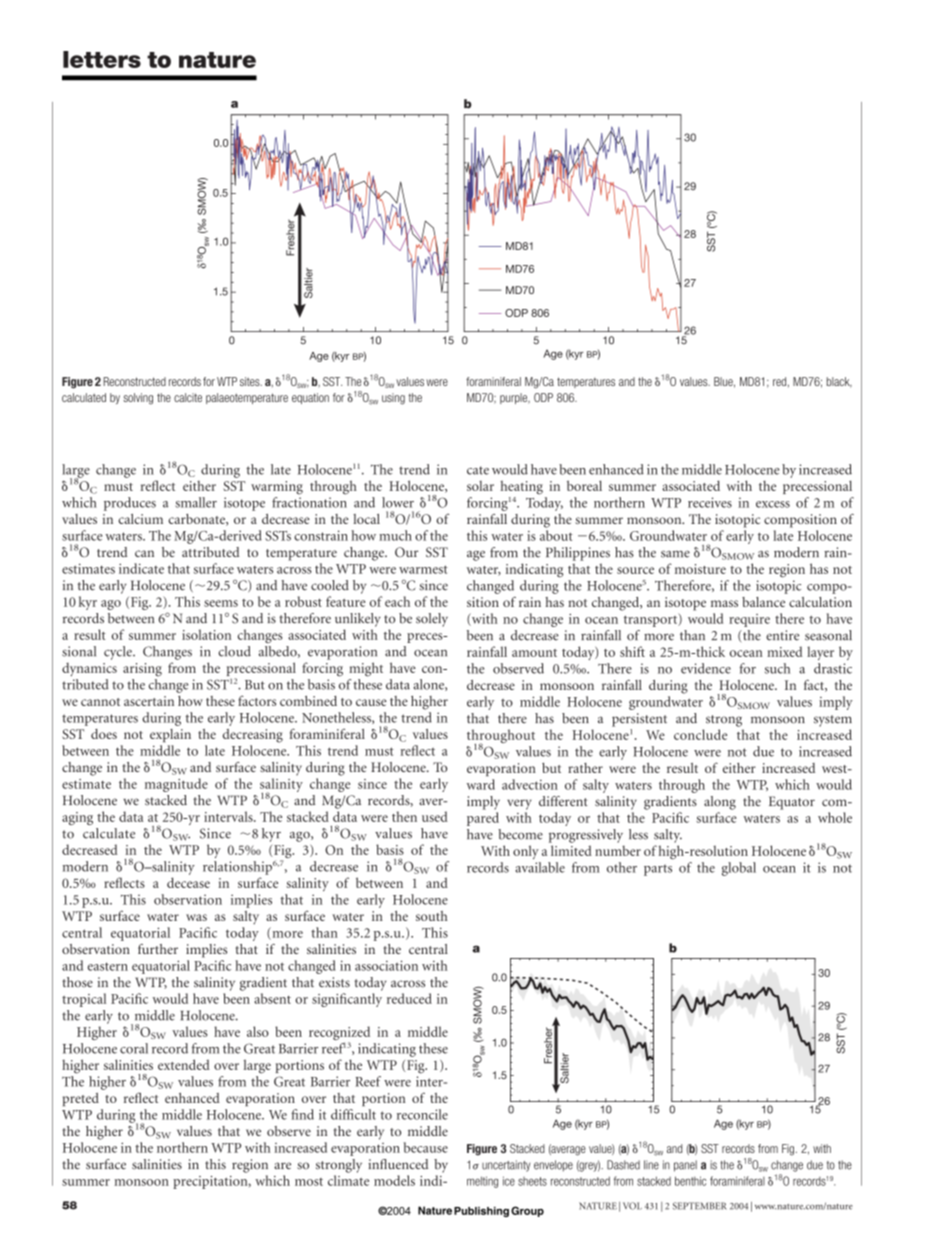 The width and height of the document is (952, 1233). I want to click on most, so click(309, 1182).
